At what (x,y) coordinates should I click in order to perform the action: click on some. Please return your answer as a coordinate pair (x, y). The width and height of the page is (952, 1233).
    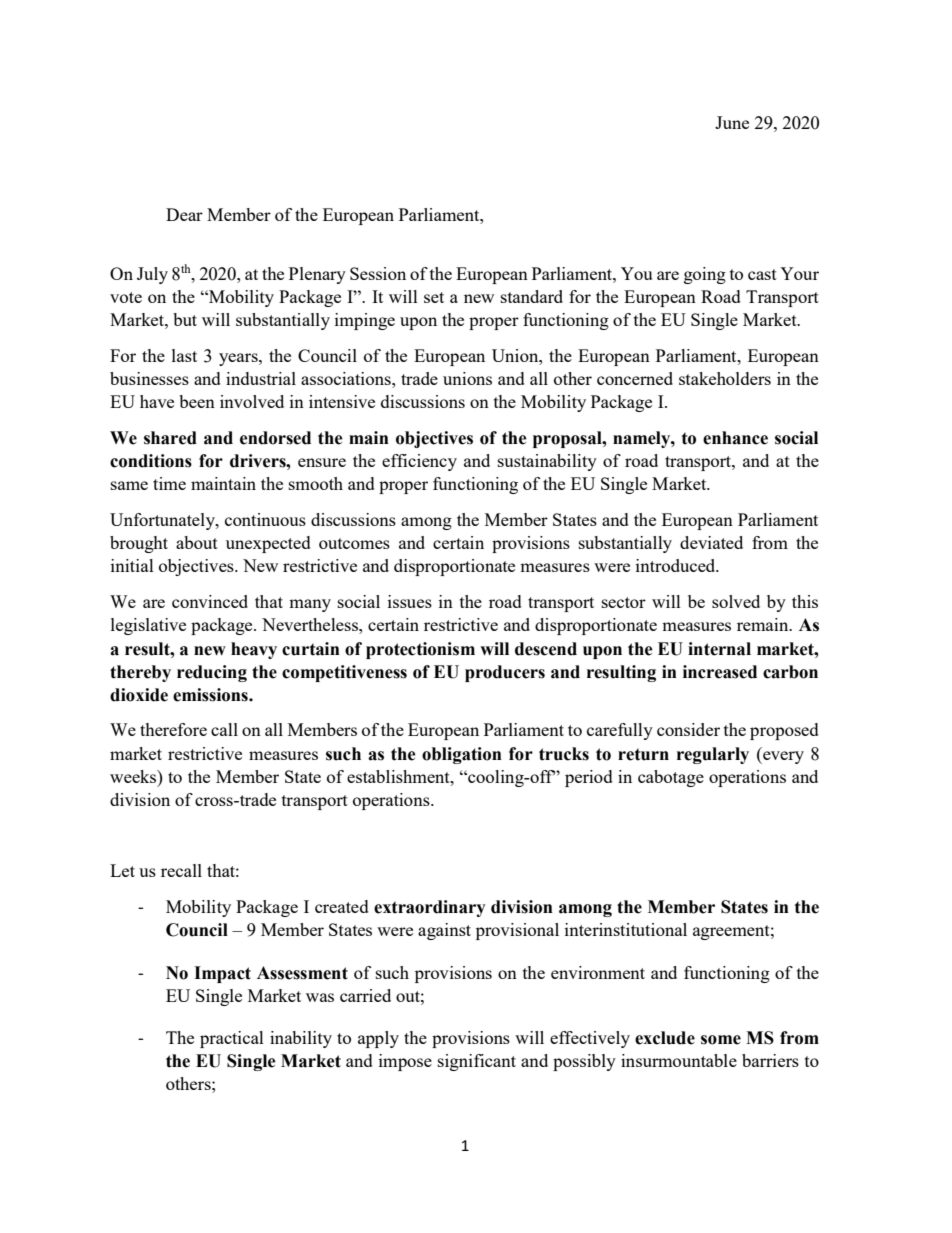
    Looking at the image, I should click on (721, 1040).
